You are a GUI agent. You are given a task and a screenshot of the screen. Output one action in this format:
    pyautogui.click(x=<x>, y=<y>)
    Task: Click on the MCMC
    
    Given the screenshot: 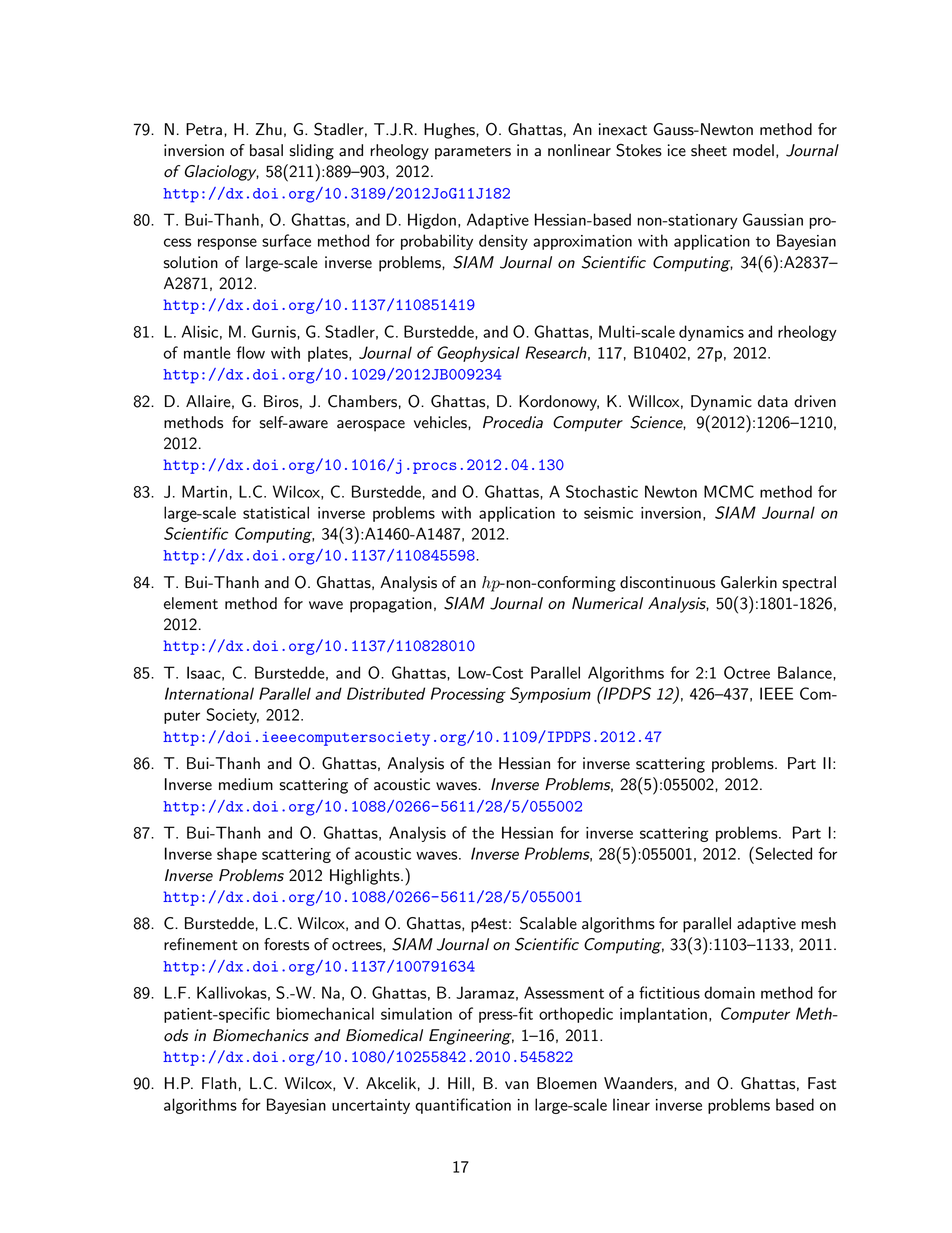 What is the action you would take?
    pyautogui.click(x=729, y=491)
